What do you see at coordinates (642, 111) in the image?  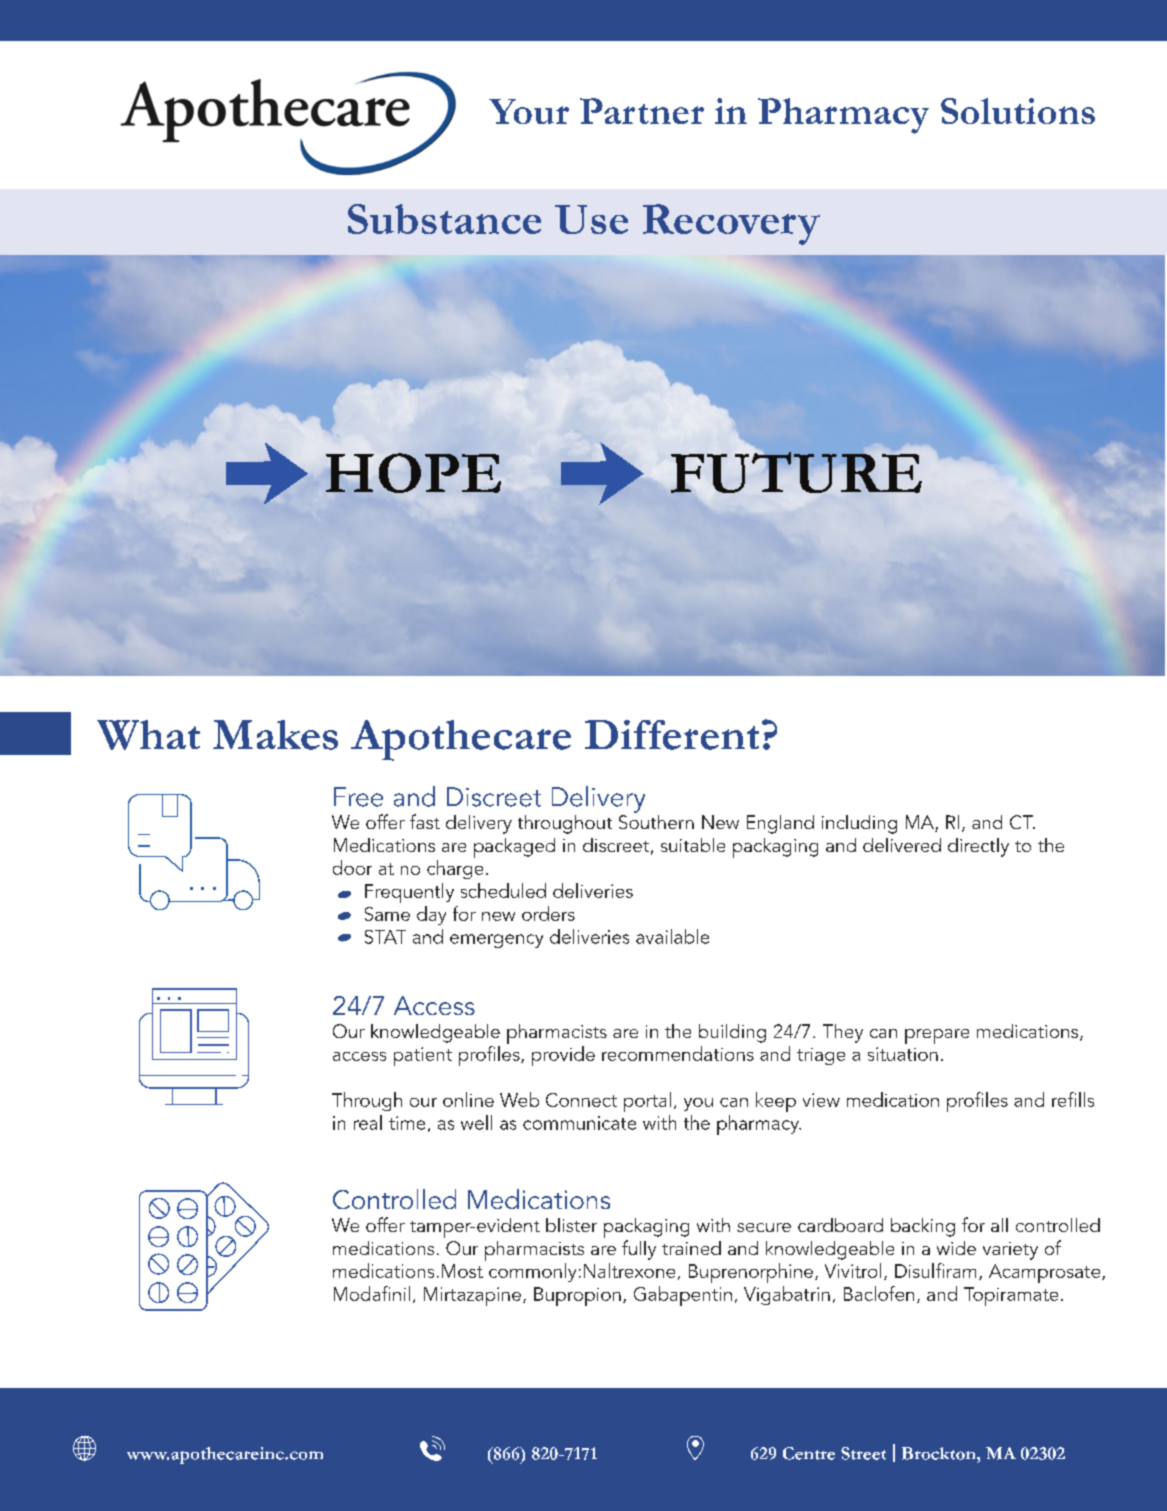 I see `Partner` at bounding box center [642, 111].
